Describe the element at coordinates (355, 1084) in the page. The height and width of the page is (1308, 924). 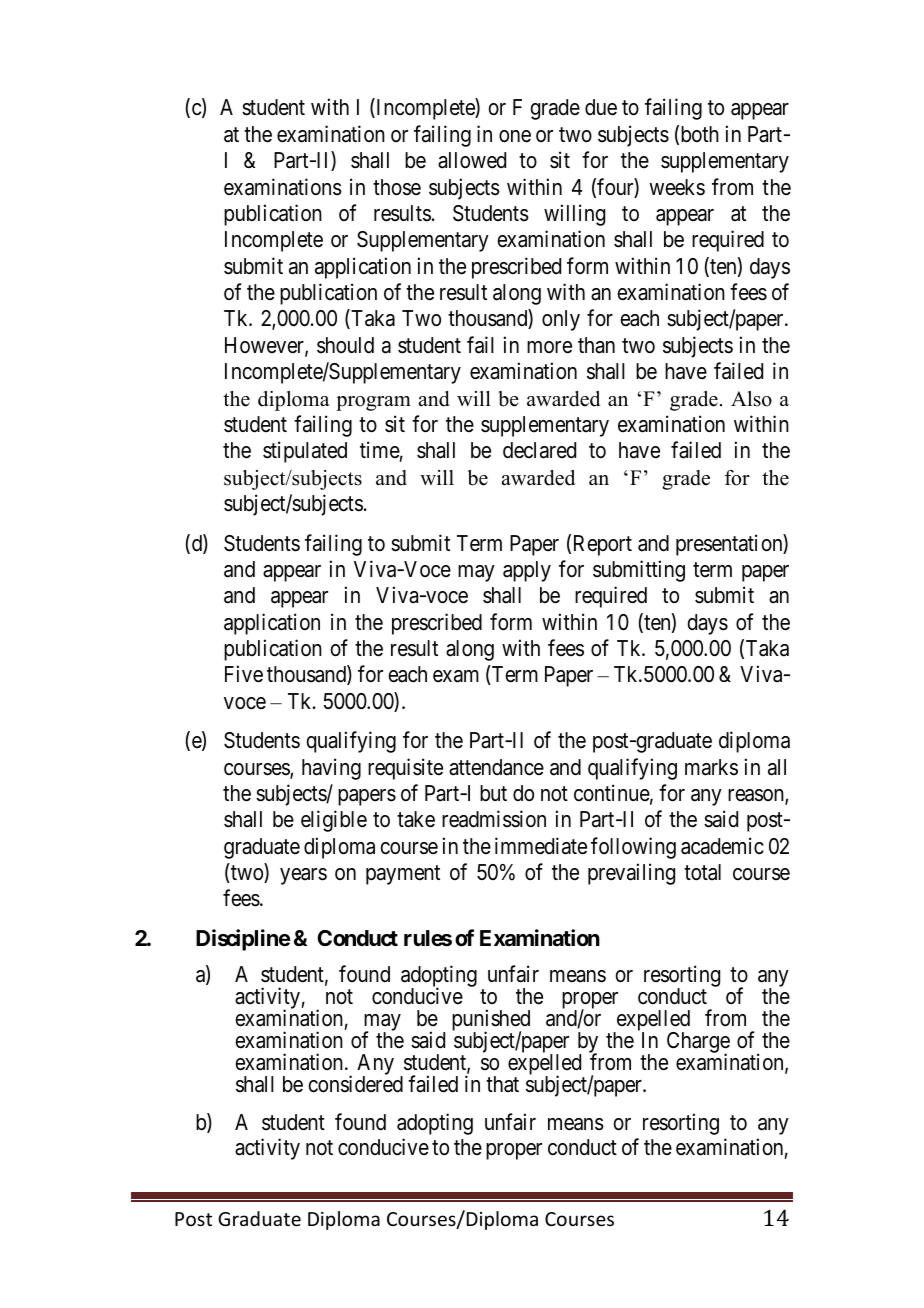
I see `considered` at that location.
